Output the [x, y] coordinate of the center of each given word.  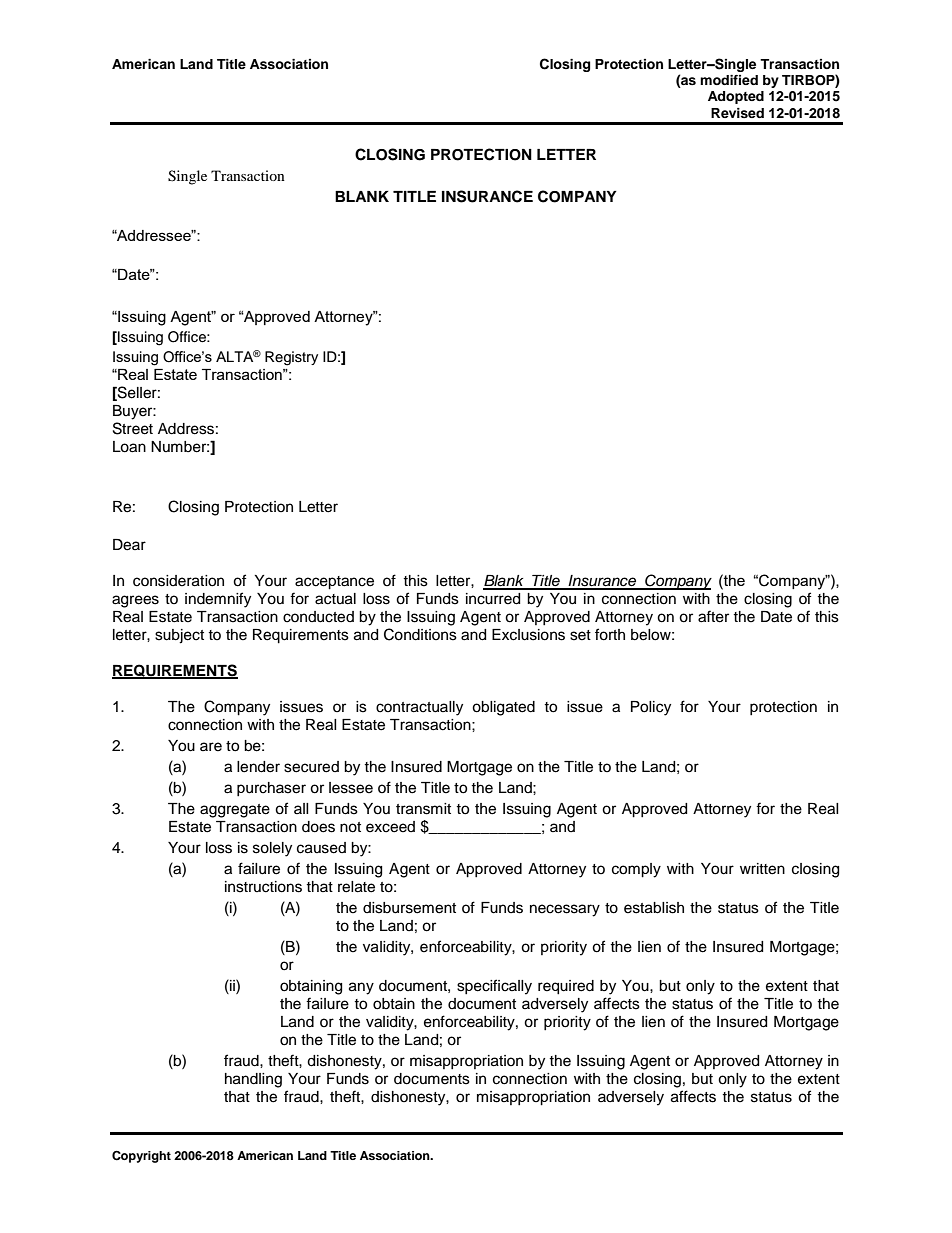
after [713, 616]
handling [253, 1080]
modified [729, 80]
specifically [494, 987]
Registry [291, 358]
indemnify [218, 600]
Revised [737, 113]
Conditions [420, 634]
